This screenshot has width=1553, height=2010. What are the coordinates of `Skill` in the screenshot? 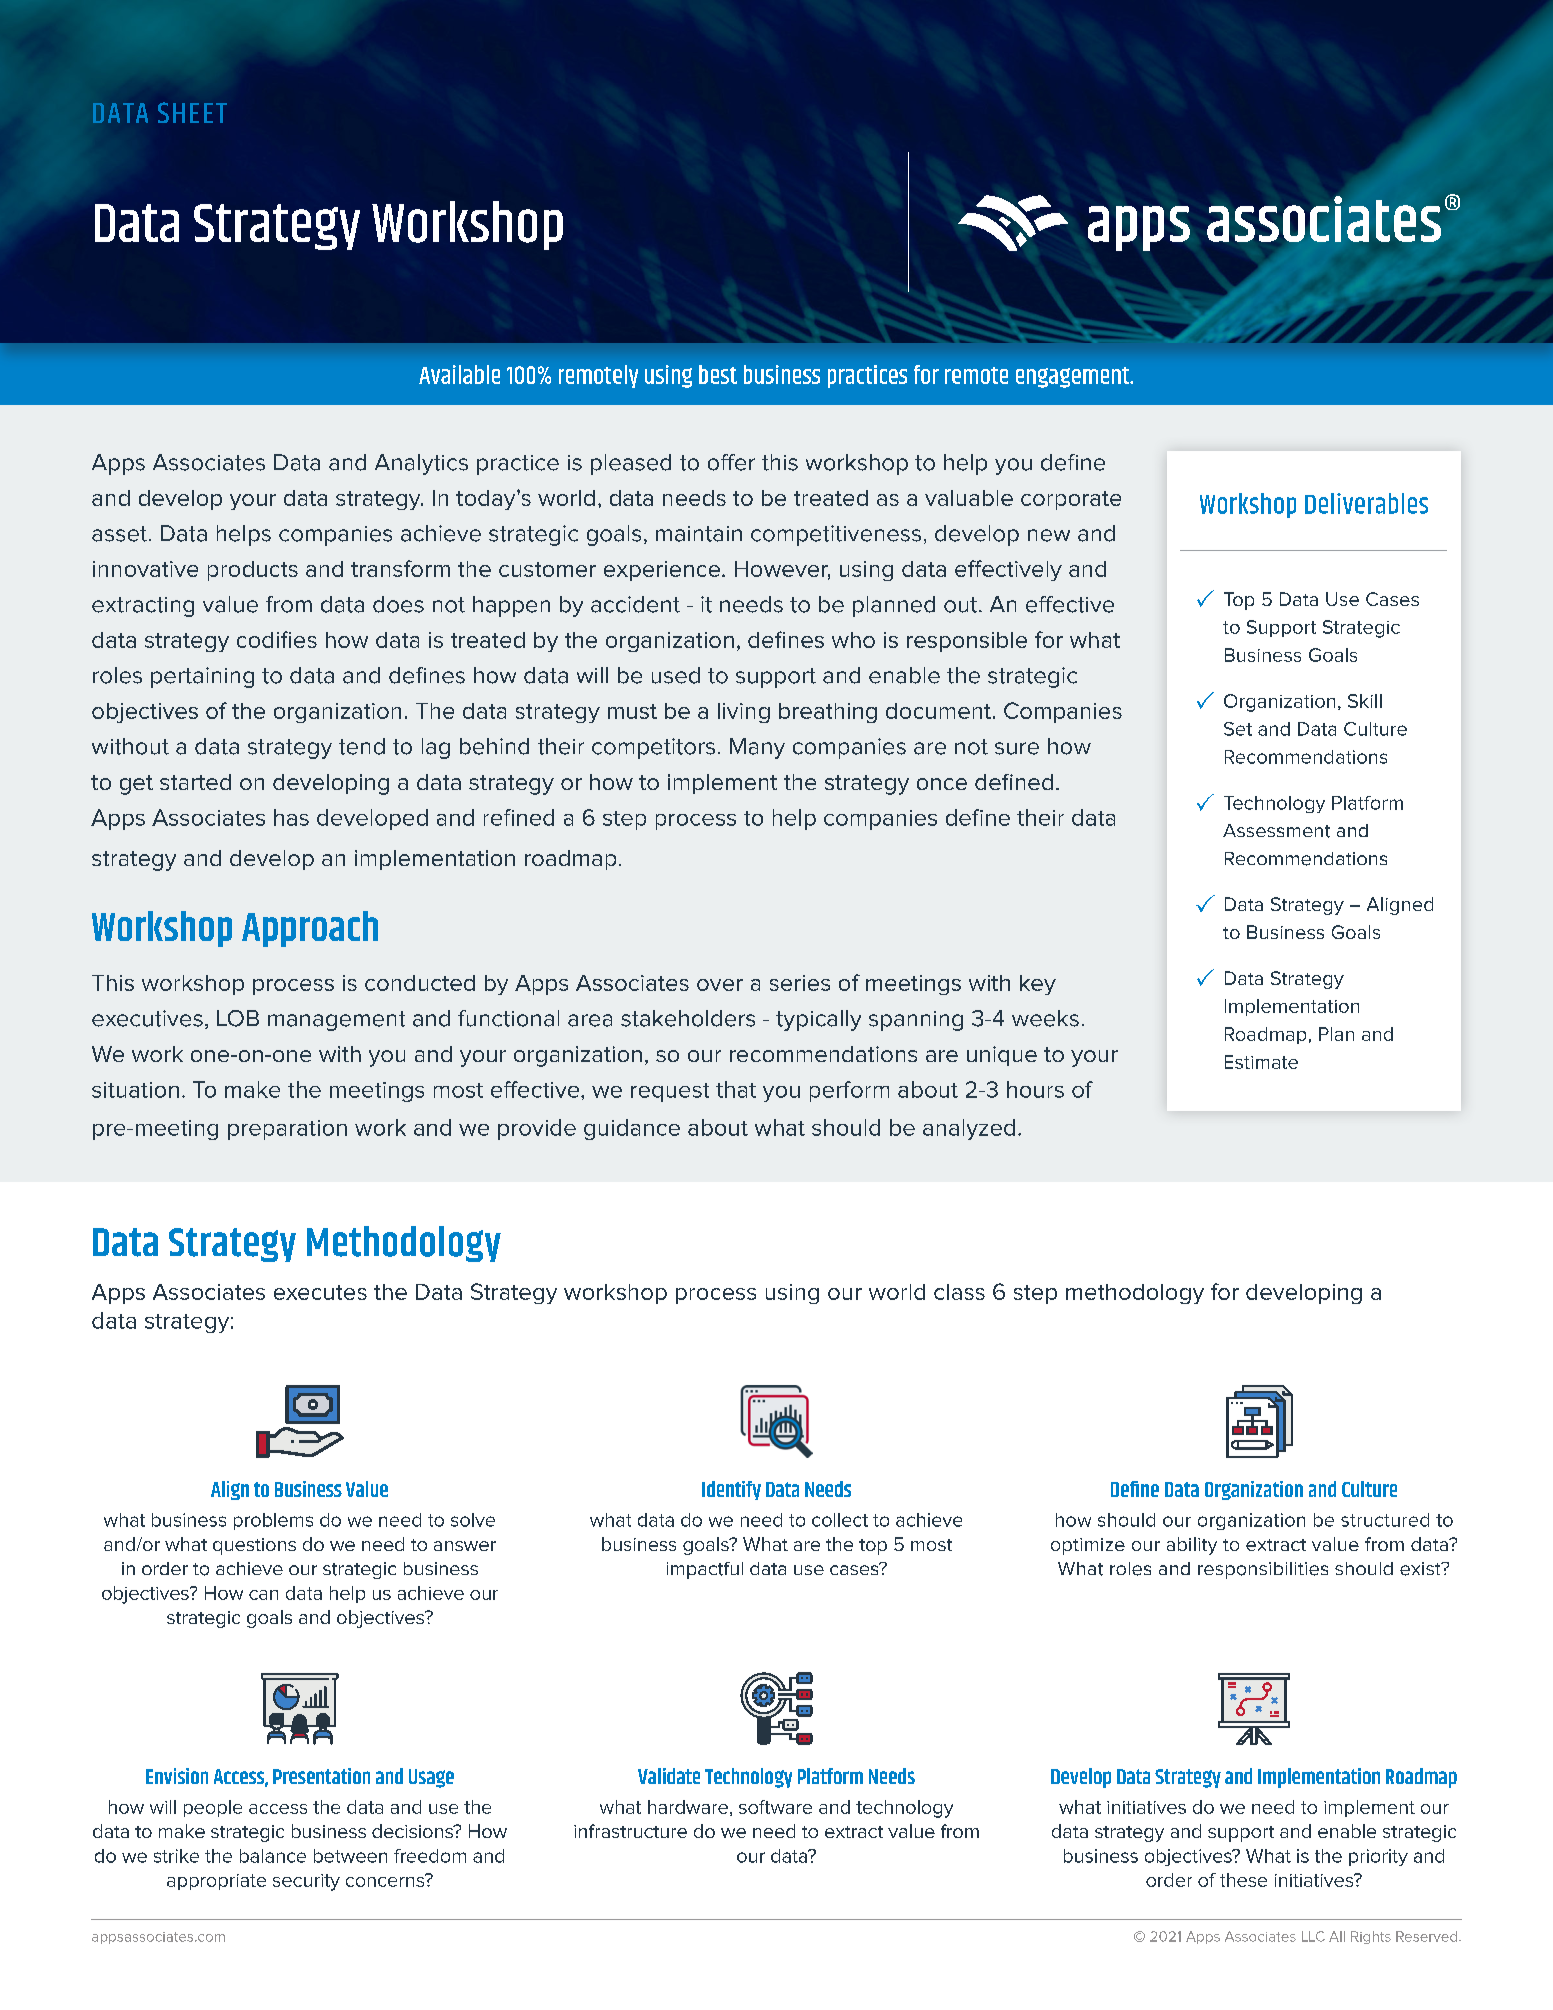 It's located at (1365, 701).
